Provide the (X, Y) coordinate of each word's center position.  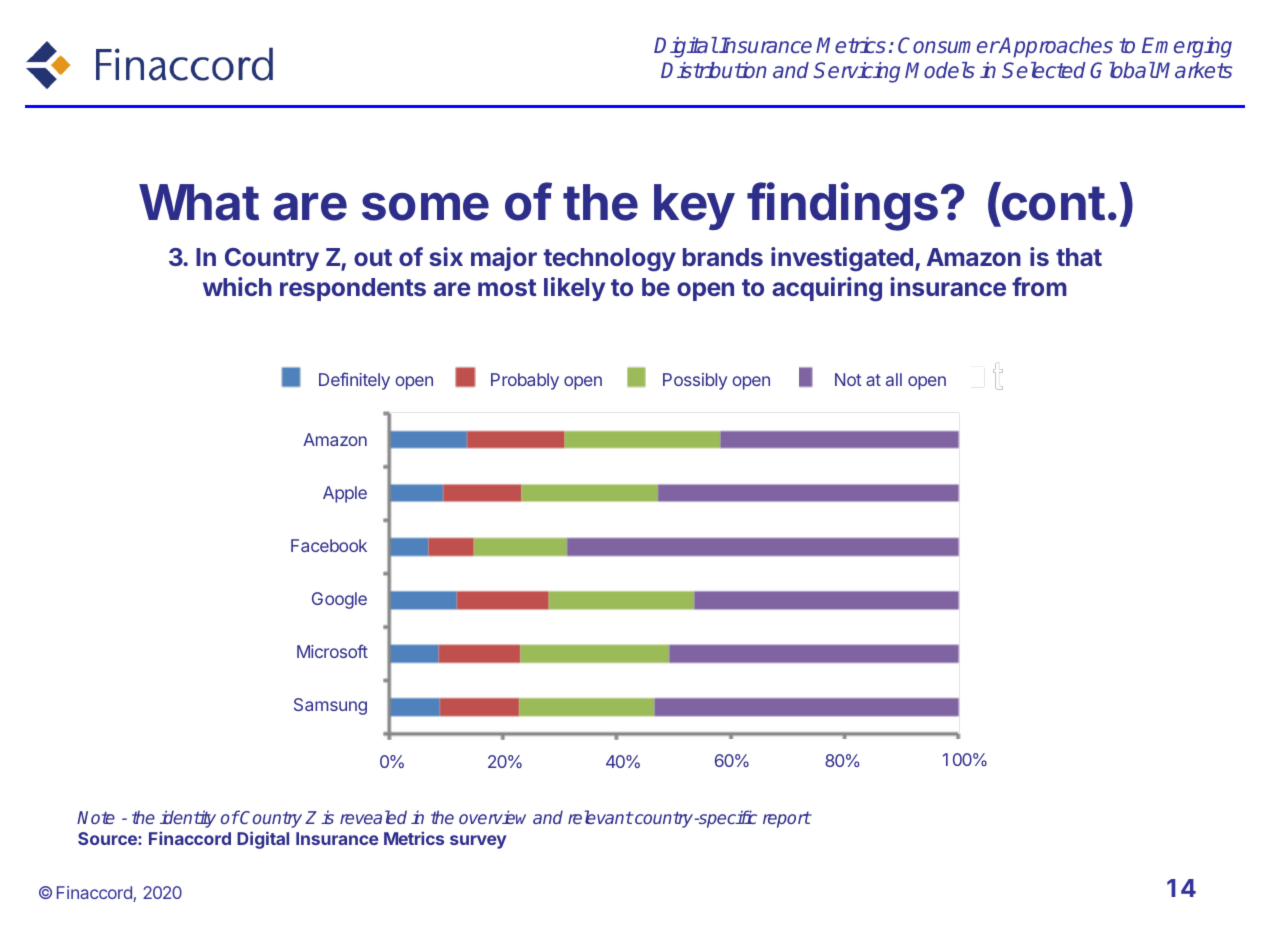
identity (188, 819)
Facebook (329, 545)
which (237, 286)
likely (574, 289)
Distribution (714, 70)
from (1039, 286)
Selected (1044, 70)
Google (339, 600)
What (199, 202)
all (894, 379)
